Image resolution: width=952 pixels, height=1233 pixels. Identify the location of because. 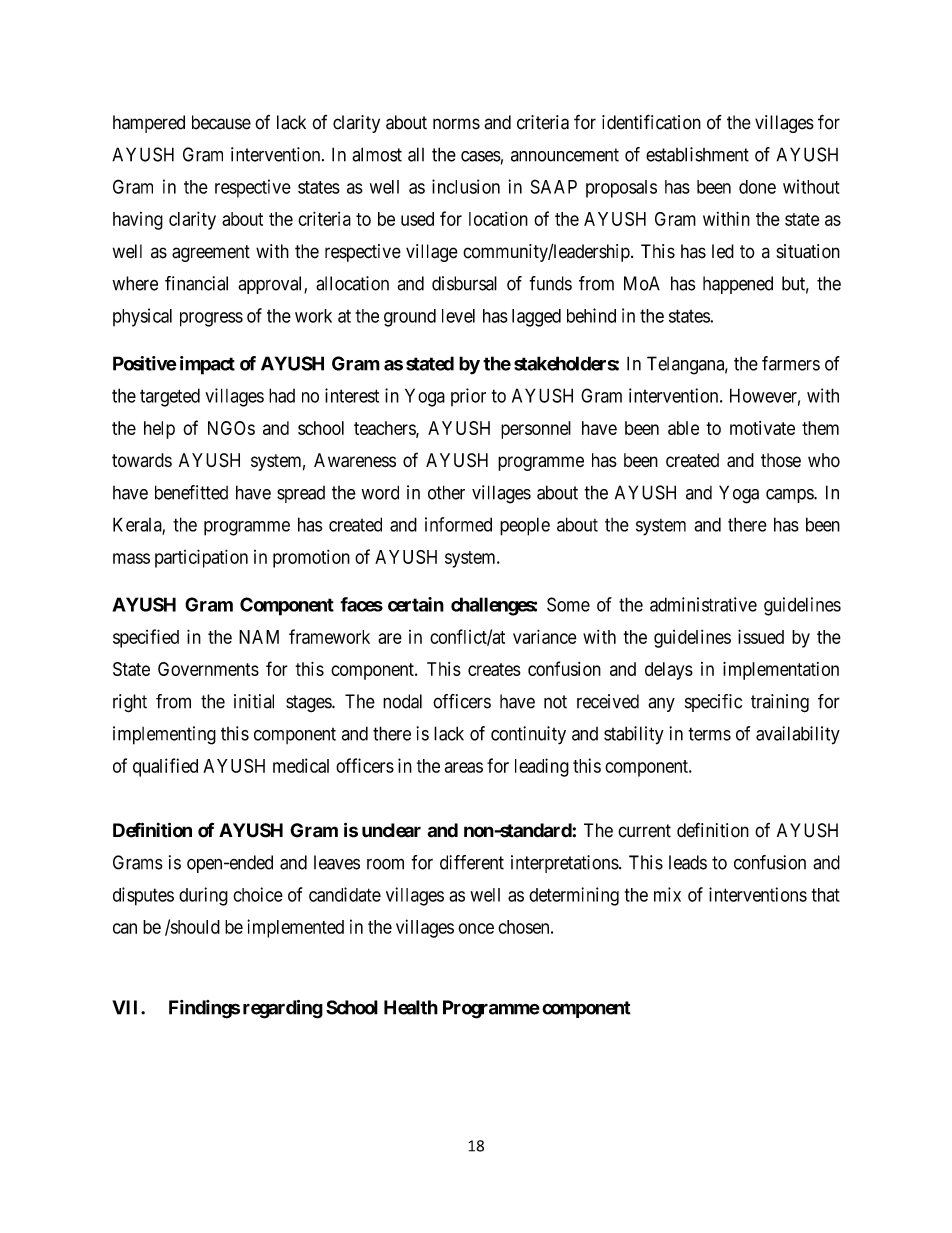
(221, 122).
